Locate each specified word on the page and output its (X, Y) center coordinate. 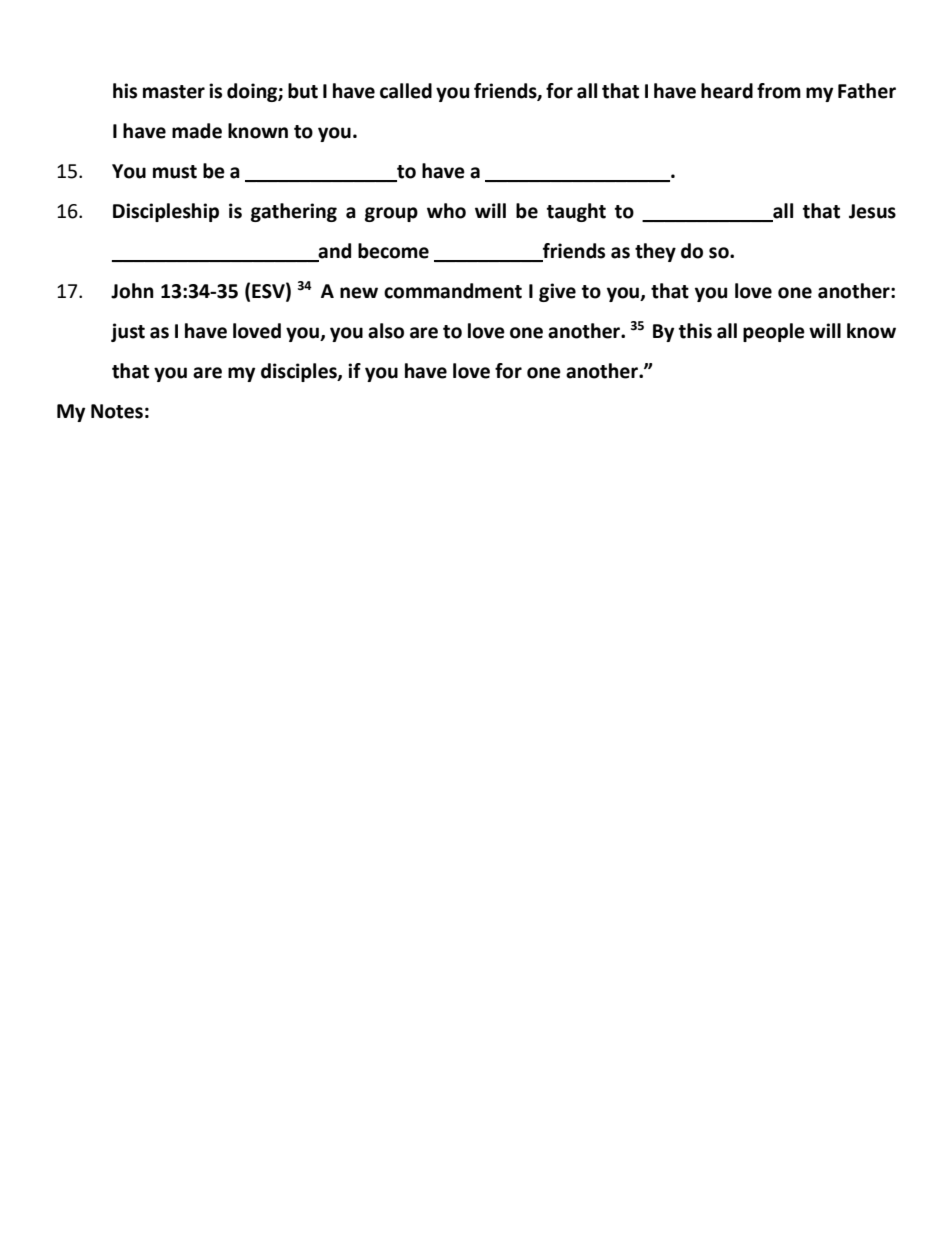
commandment (453, 291)
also (386, 331)
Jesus (872, 211)
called (406, 91)
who (446, 211)
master (174, 92)
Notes (117, 411)
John (132, 291)
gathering (294, 212)
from (779, 91)
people (774, 332)
